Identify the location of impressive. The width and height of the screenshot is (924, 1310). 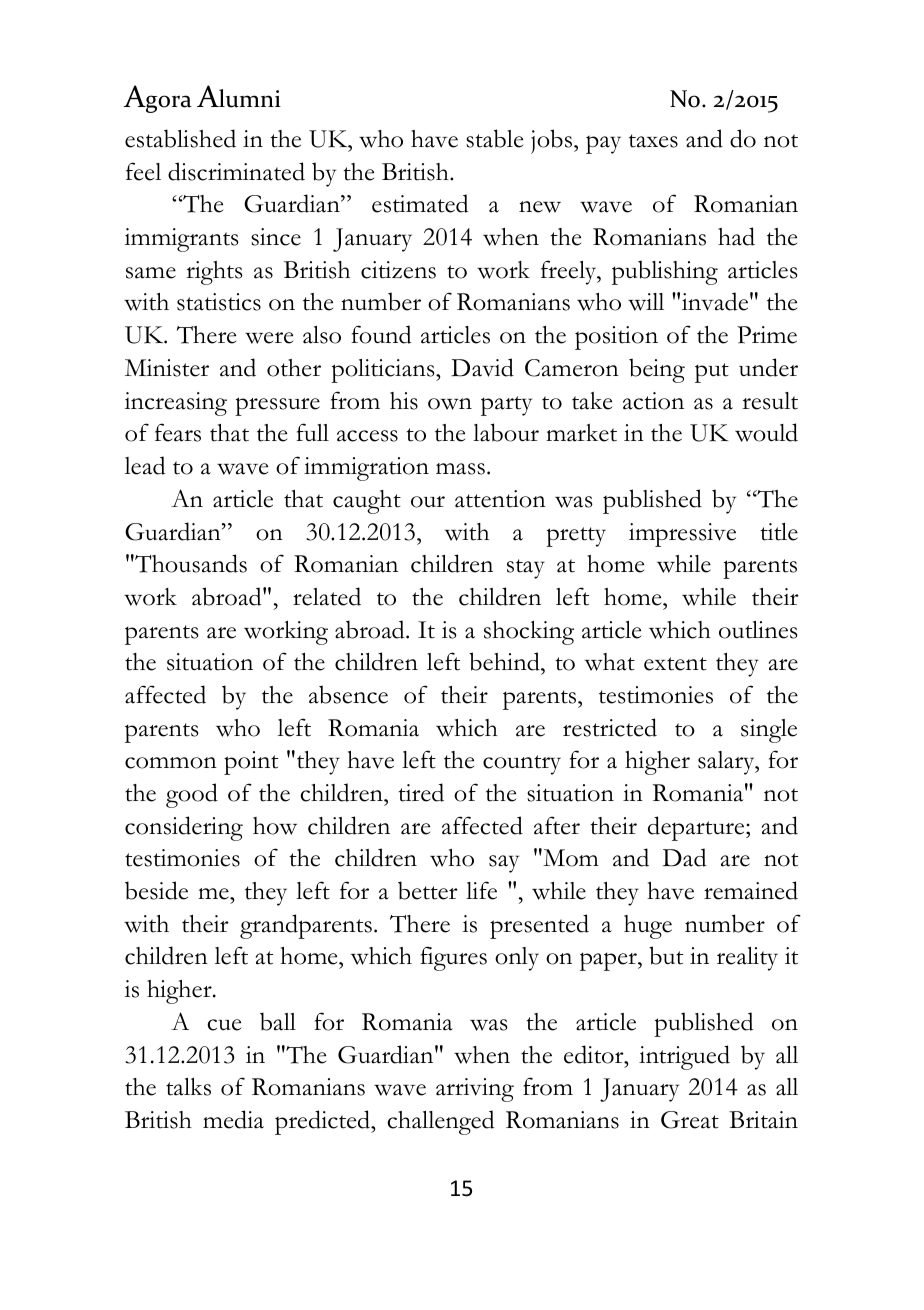
(682, 535).
